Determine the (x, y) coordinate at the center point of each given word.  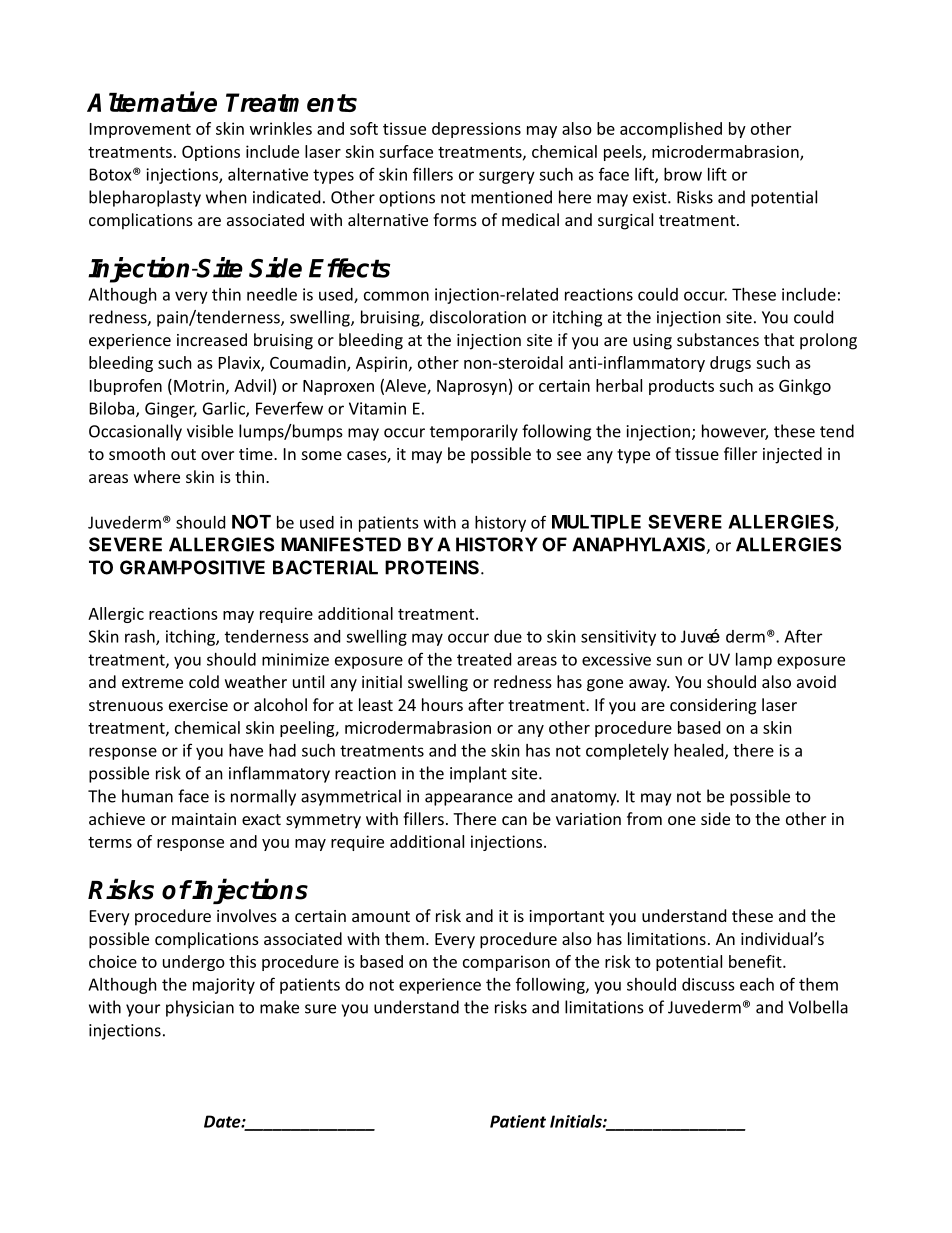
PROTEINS (433, 567)
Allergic (116, 615)
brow (683, 174)
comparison (506, 963)
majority (224, 986)
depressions (476, 130)
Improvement (140, 130)
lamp (754, 661)
